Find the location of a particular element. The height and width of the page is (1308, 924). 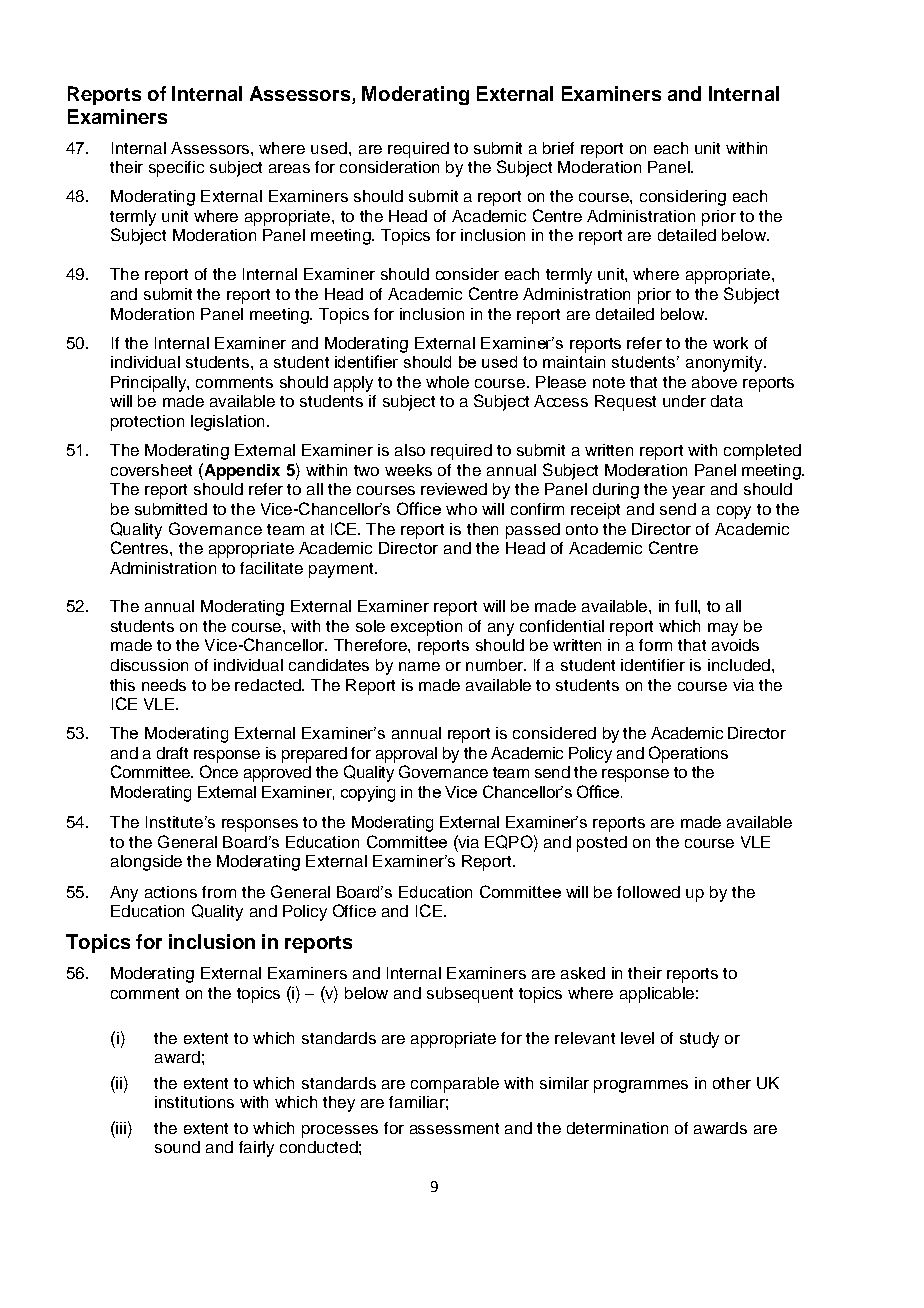

work is located at coordinates (730, 343).
